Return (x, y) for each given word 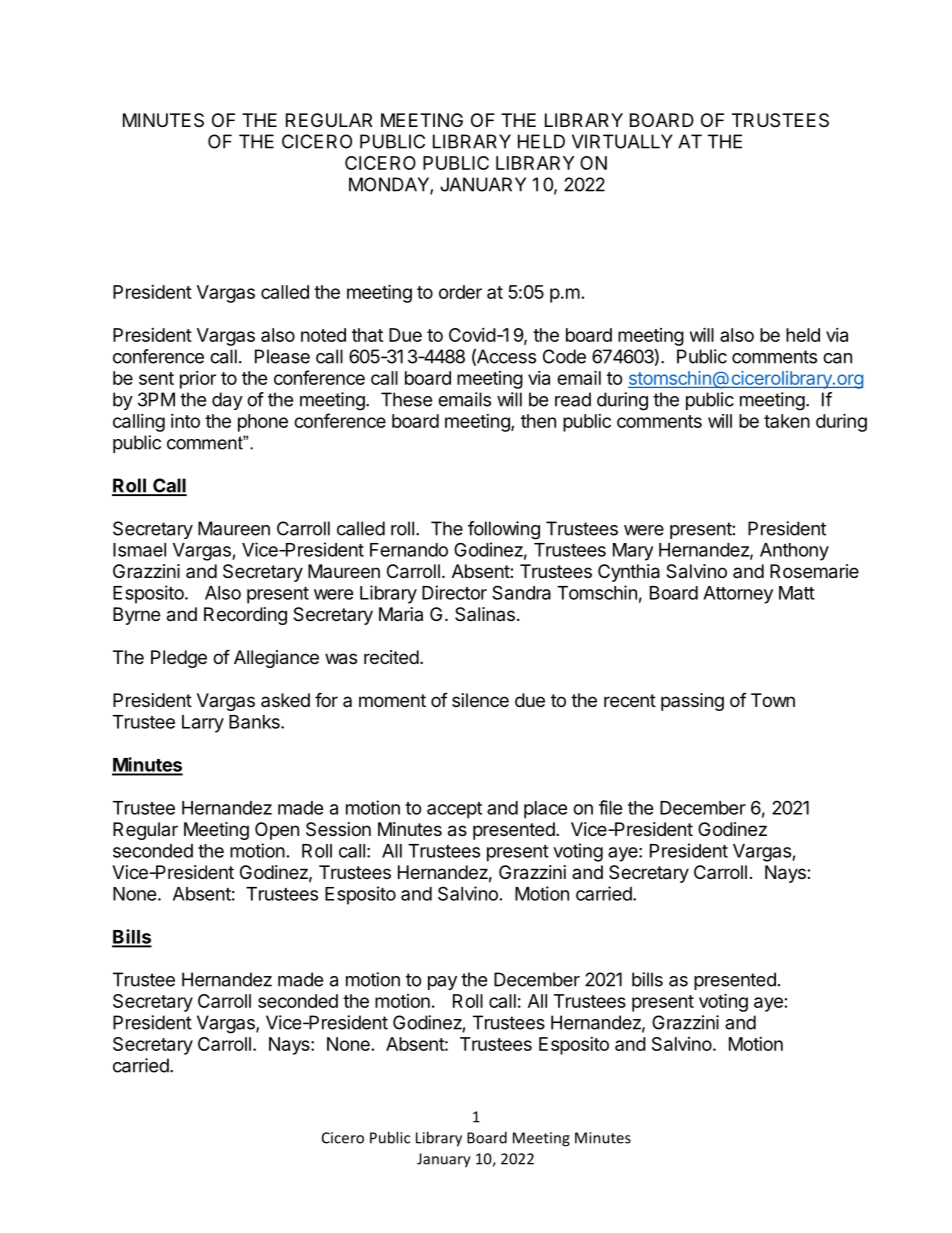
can (837, 358)
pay (442, 983)
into (185, 421)
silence (480, 700)
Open (277, 831)
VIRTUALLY (622, 141)
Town (773, 700)
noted (323, 335)
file (611, 807)
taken (787, 421)
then (538, 421)
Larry (203, 724)
